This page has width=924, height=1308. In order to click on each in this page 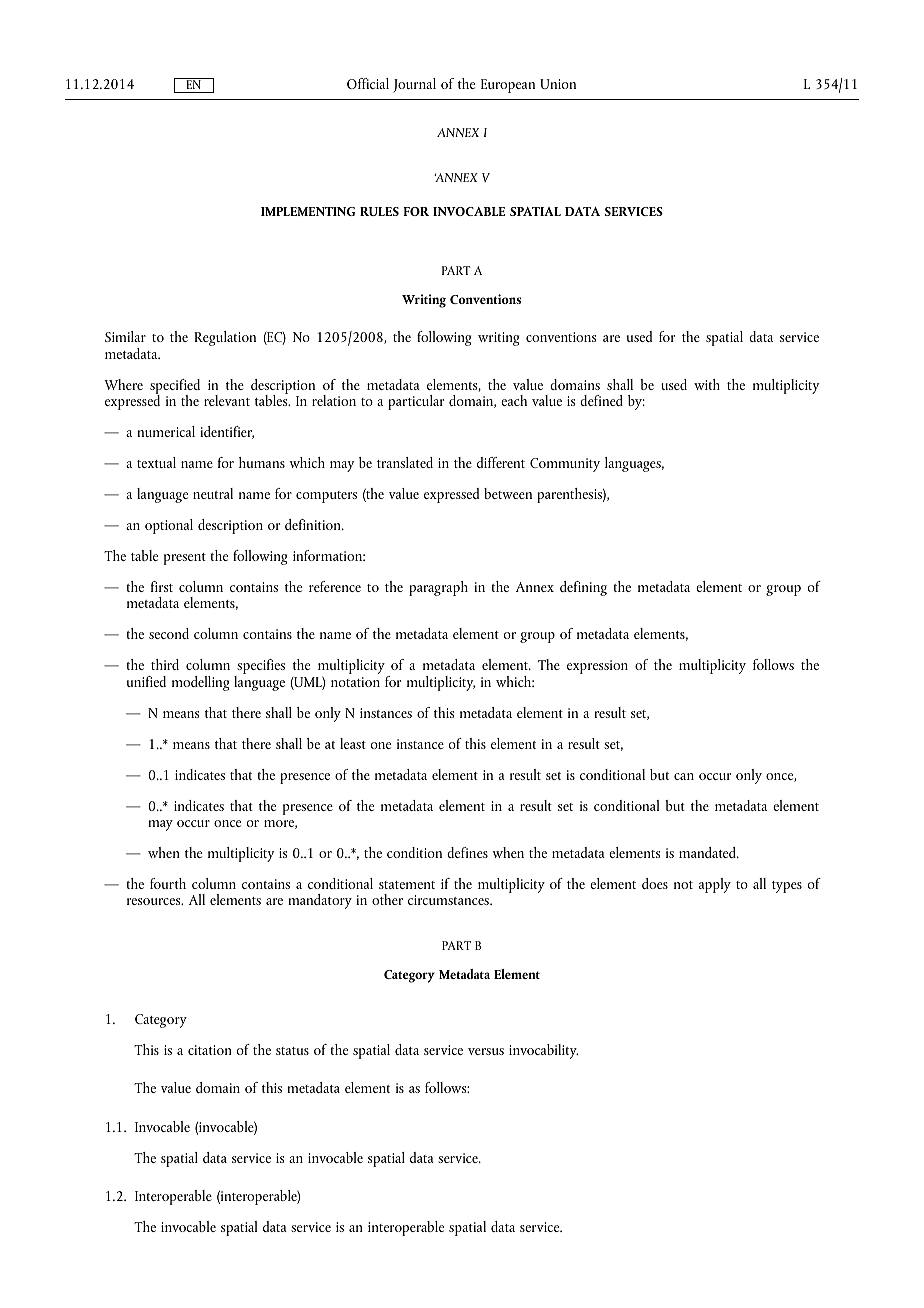, I will do `click(514, 400)`.
